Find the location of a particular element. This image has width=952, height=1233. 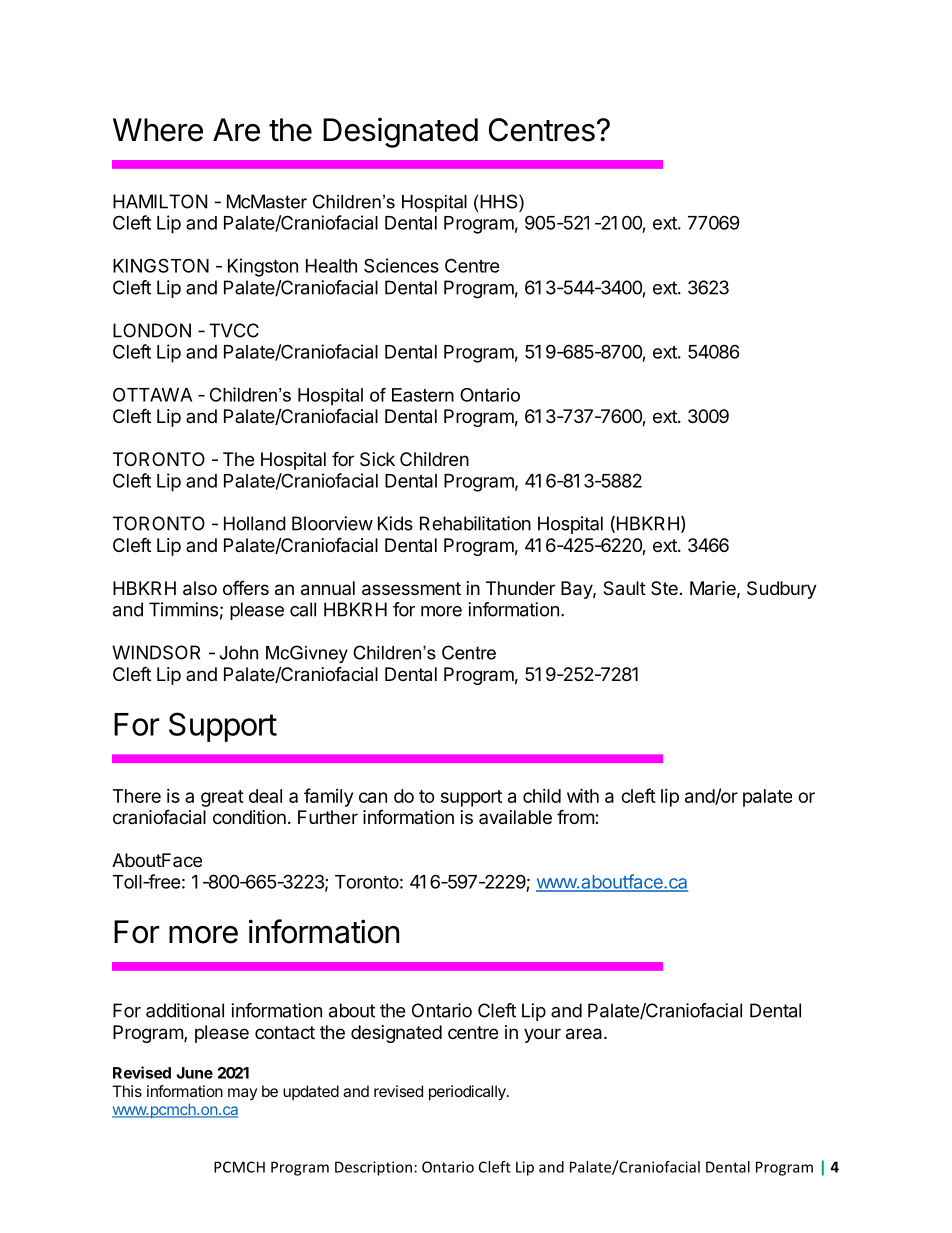

may is located at coordinates (242, 1094).
